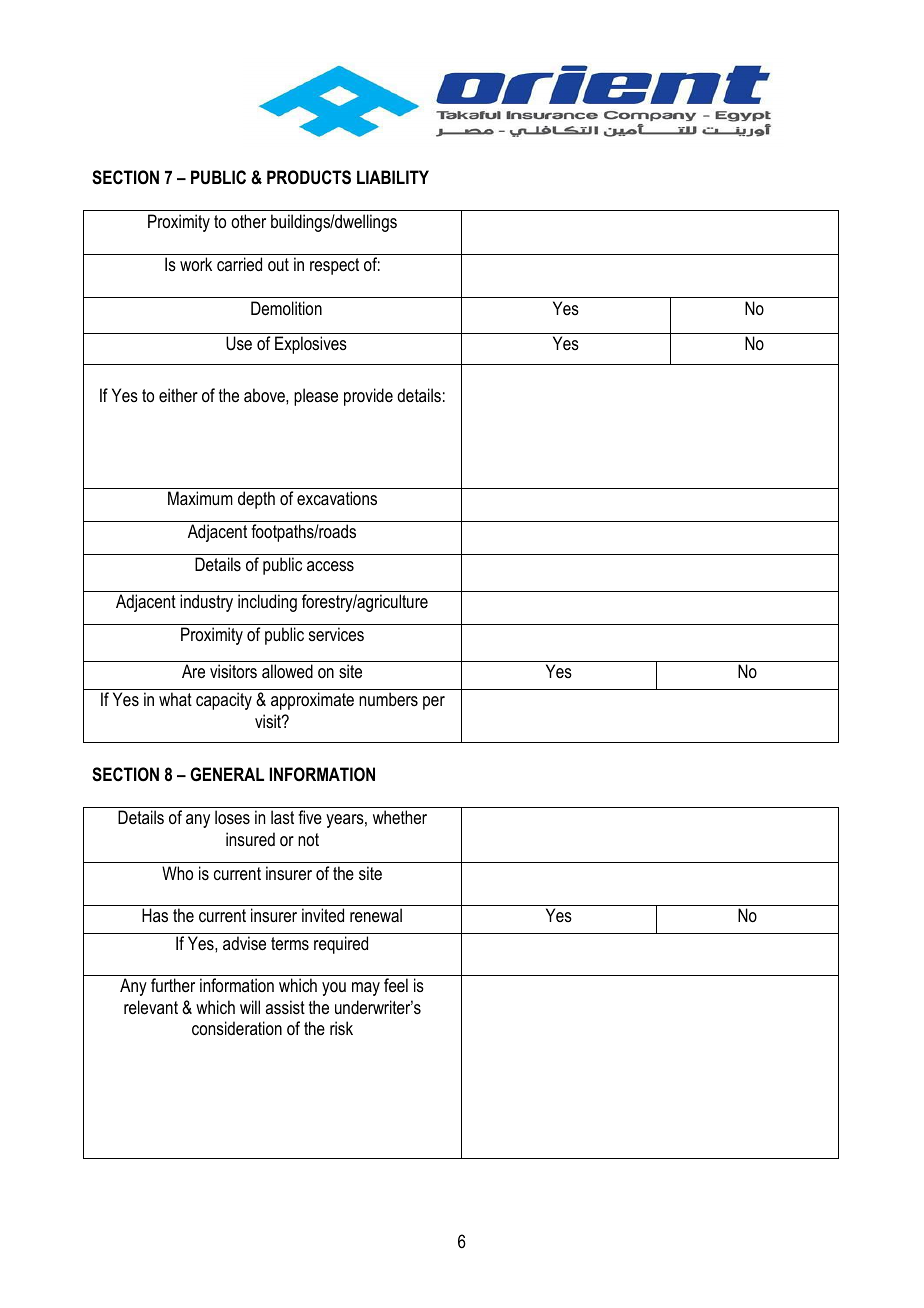  What do you see at coordinates (316, 397) in the document?
I see `please` at bounding box center [316, 397].
